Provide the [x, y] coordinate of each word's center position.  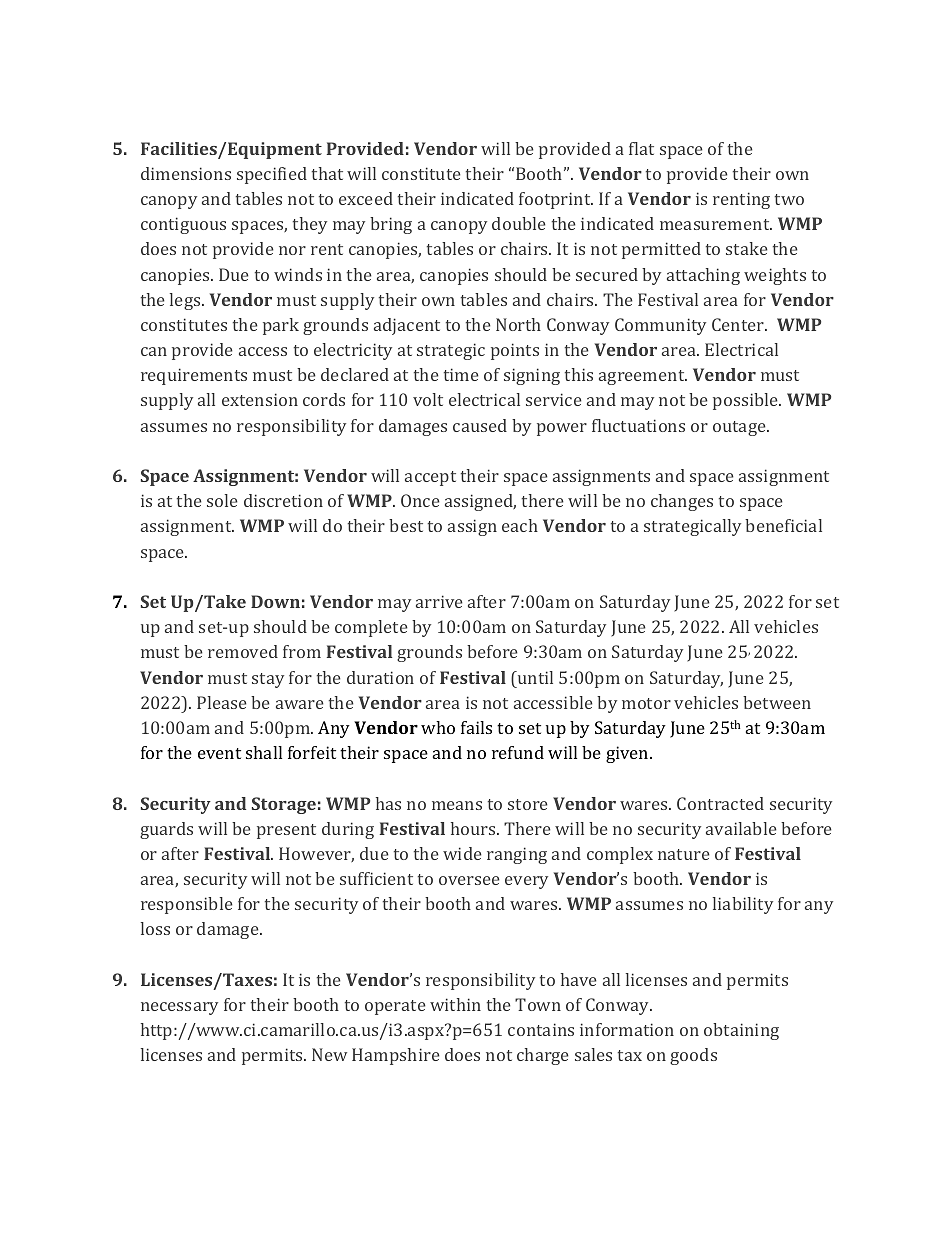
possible [747, 401]
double [519, 223]
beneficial [783, 525]
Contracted [720, 803]
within [455, 1004]
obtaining [741, 1031]
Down [275, 601]
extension [260, 399]
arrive [439, 601]
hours [474, 828]
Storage [284, 805]
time [461, 374]
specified [272, 175]
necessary [179, 1008]
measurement [716, 224]
